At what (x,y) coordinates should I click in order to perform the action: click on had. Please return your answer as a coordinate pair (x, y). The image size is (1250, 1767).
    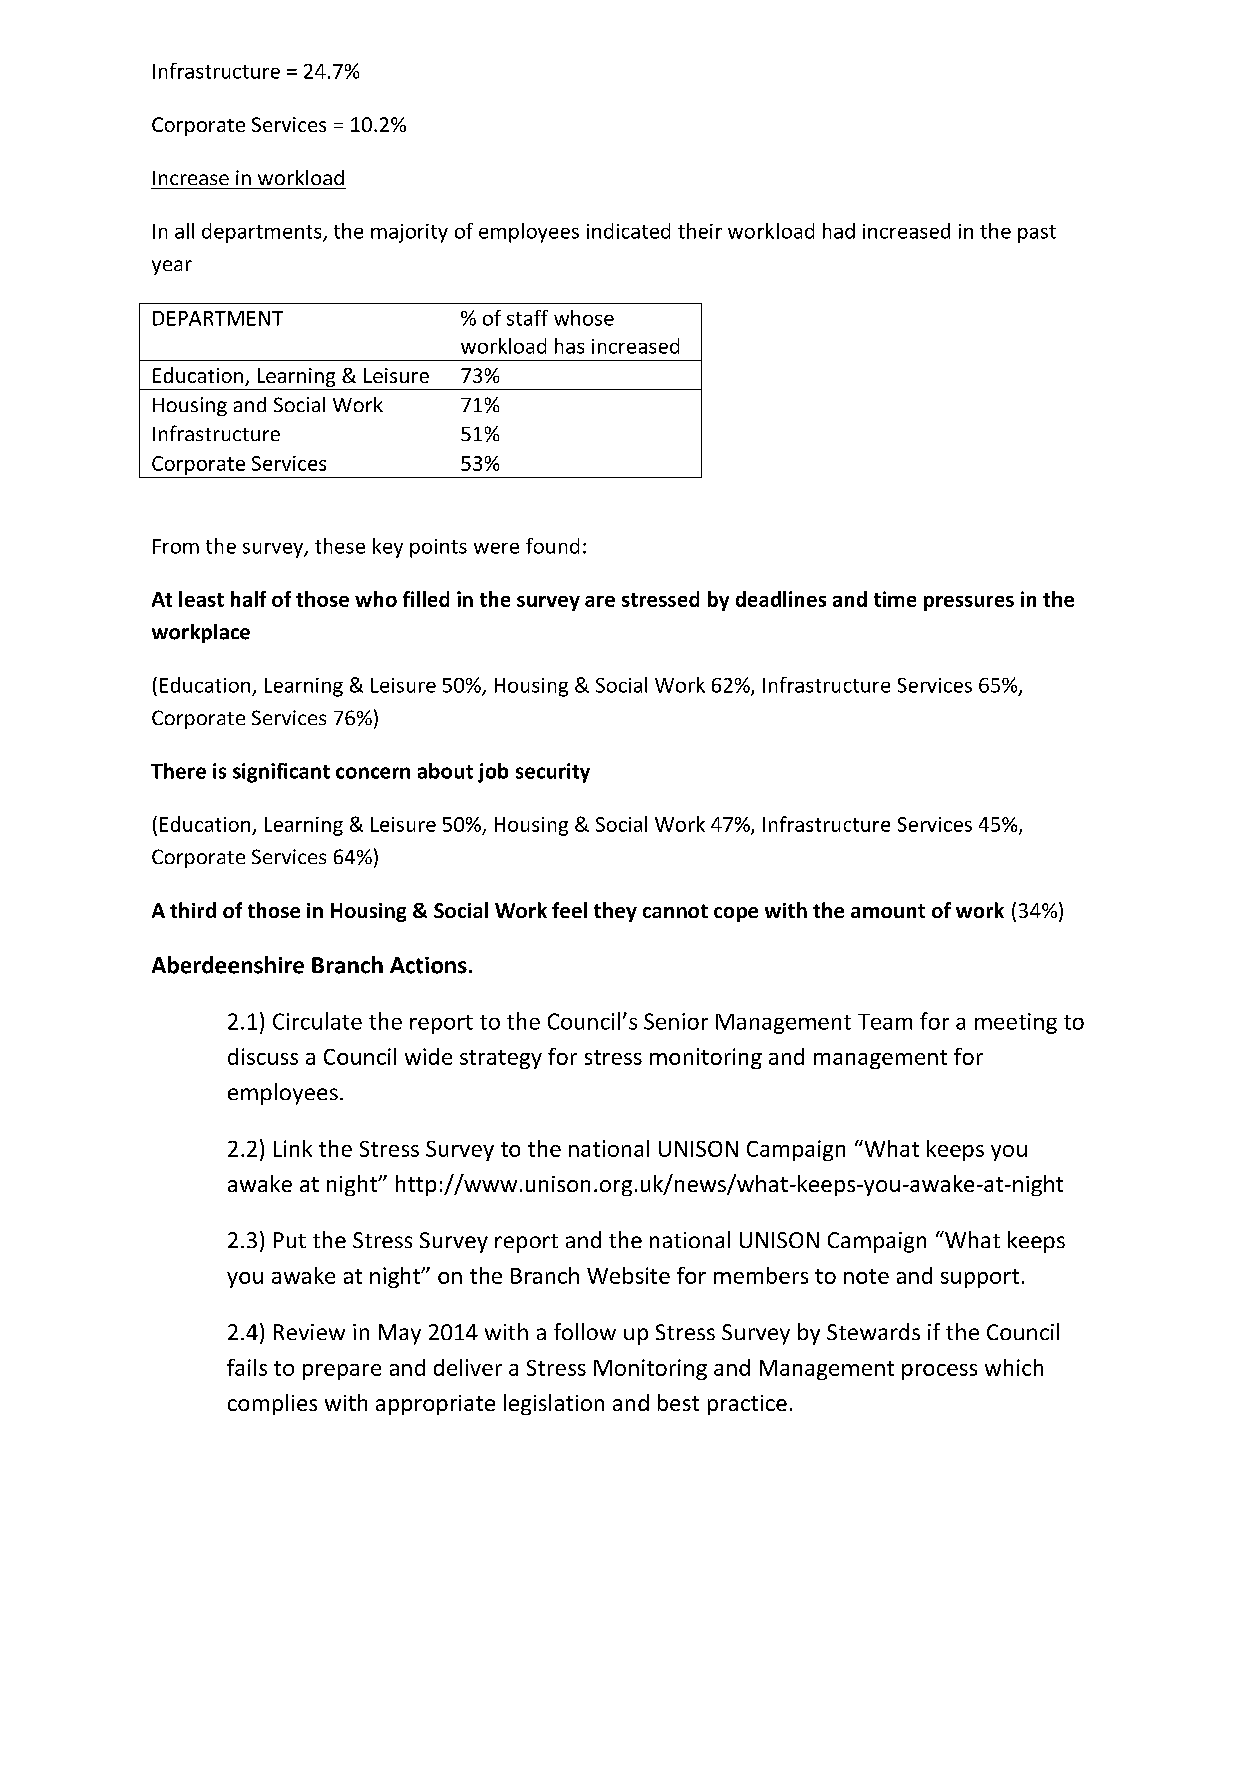
    Looking at the image, I should click on (839, 231).
